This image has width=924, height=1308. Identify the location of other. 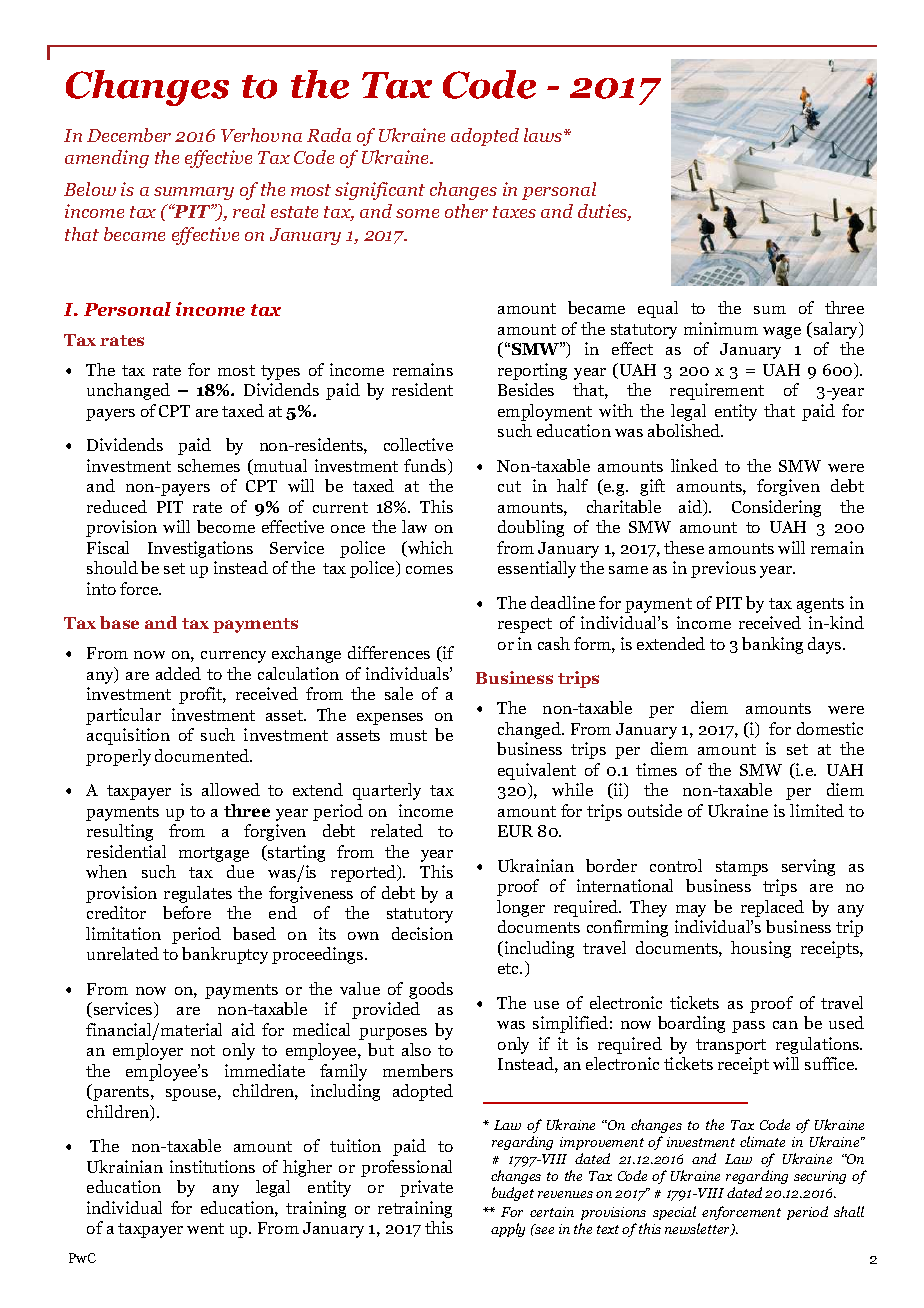
(466, 211).
